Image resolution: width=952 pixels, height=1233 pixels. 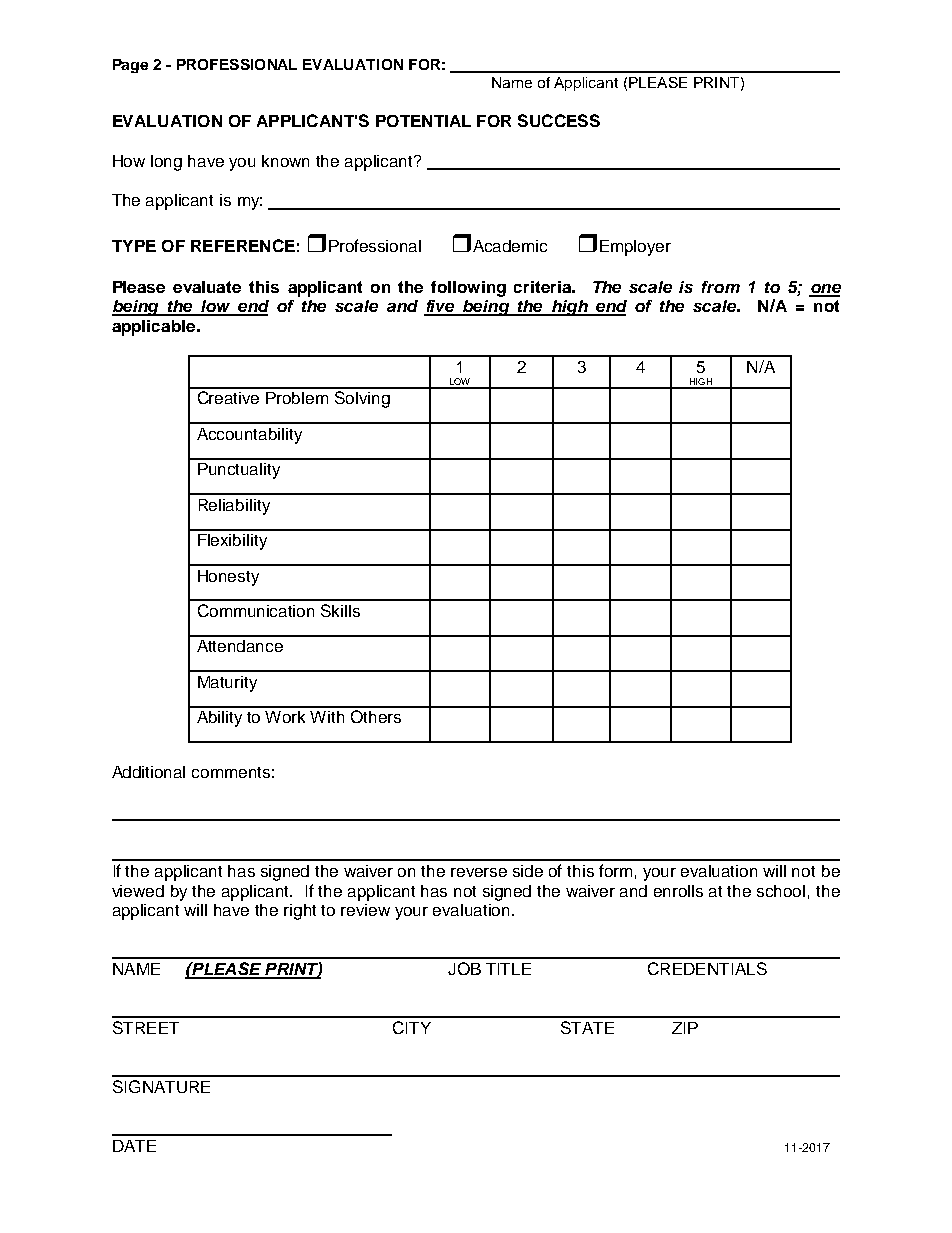 I want to click on SIGNATURE, so click(x=161, y=1086).
